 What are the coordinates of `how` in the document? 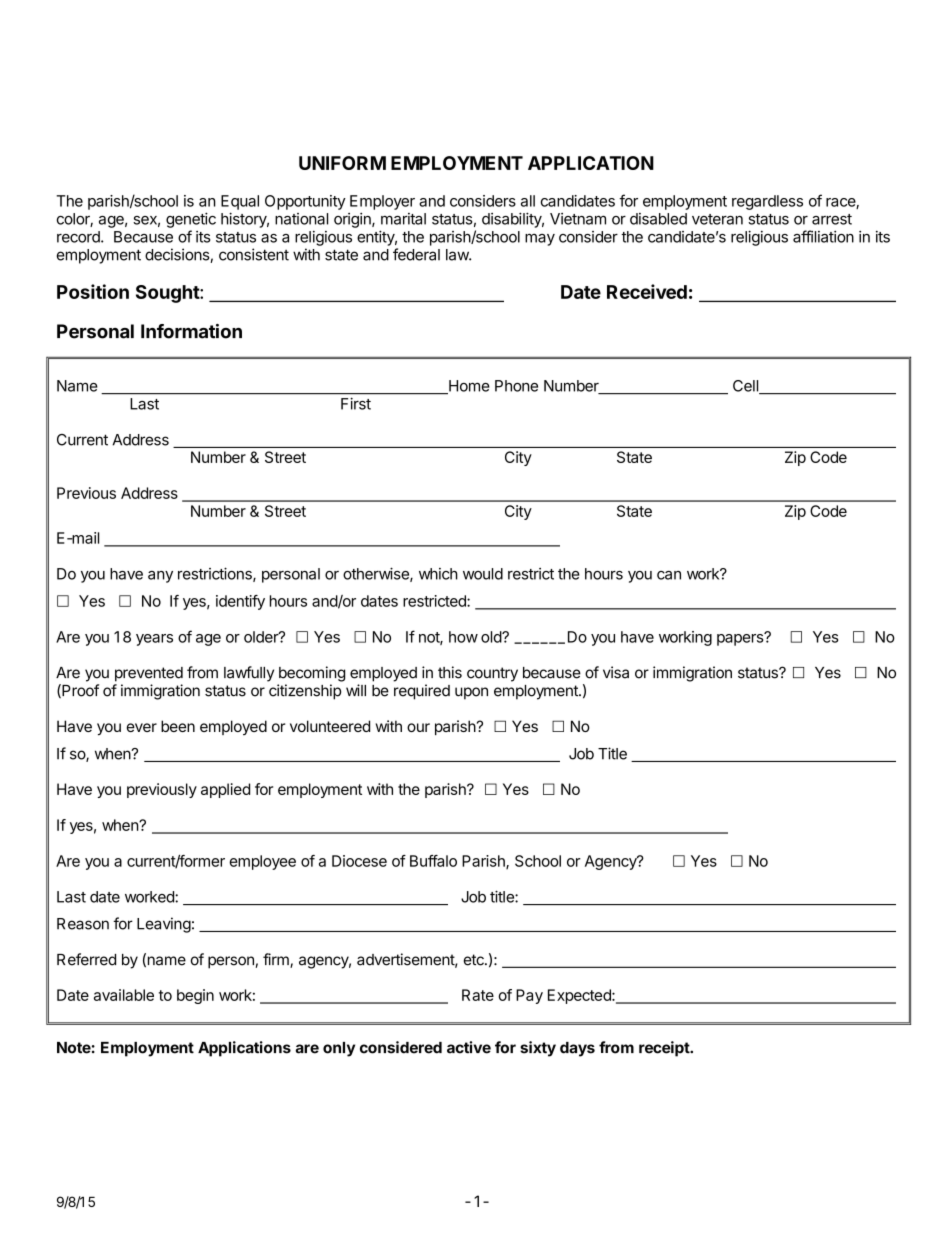 It's located at (463, 637).
